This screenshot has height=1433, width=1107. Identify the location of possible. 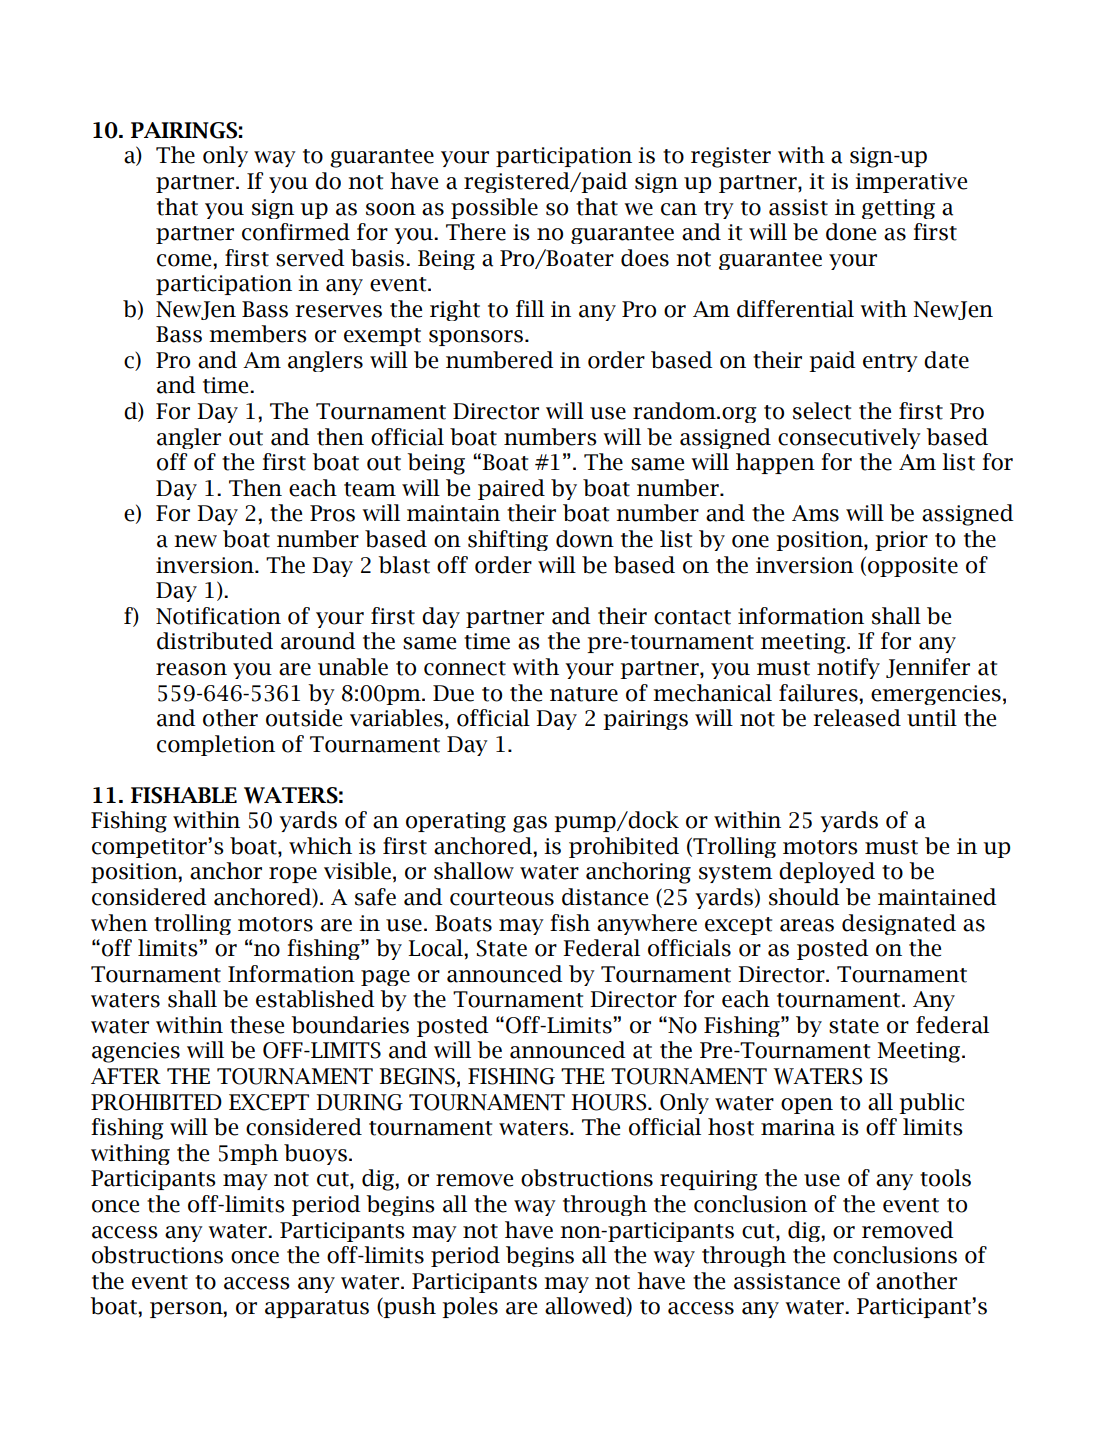
(494, 208).
